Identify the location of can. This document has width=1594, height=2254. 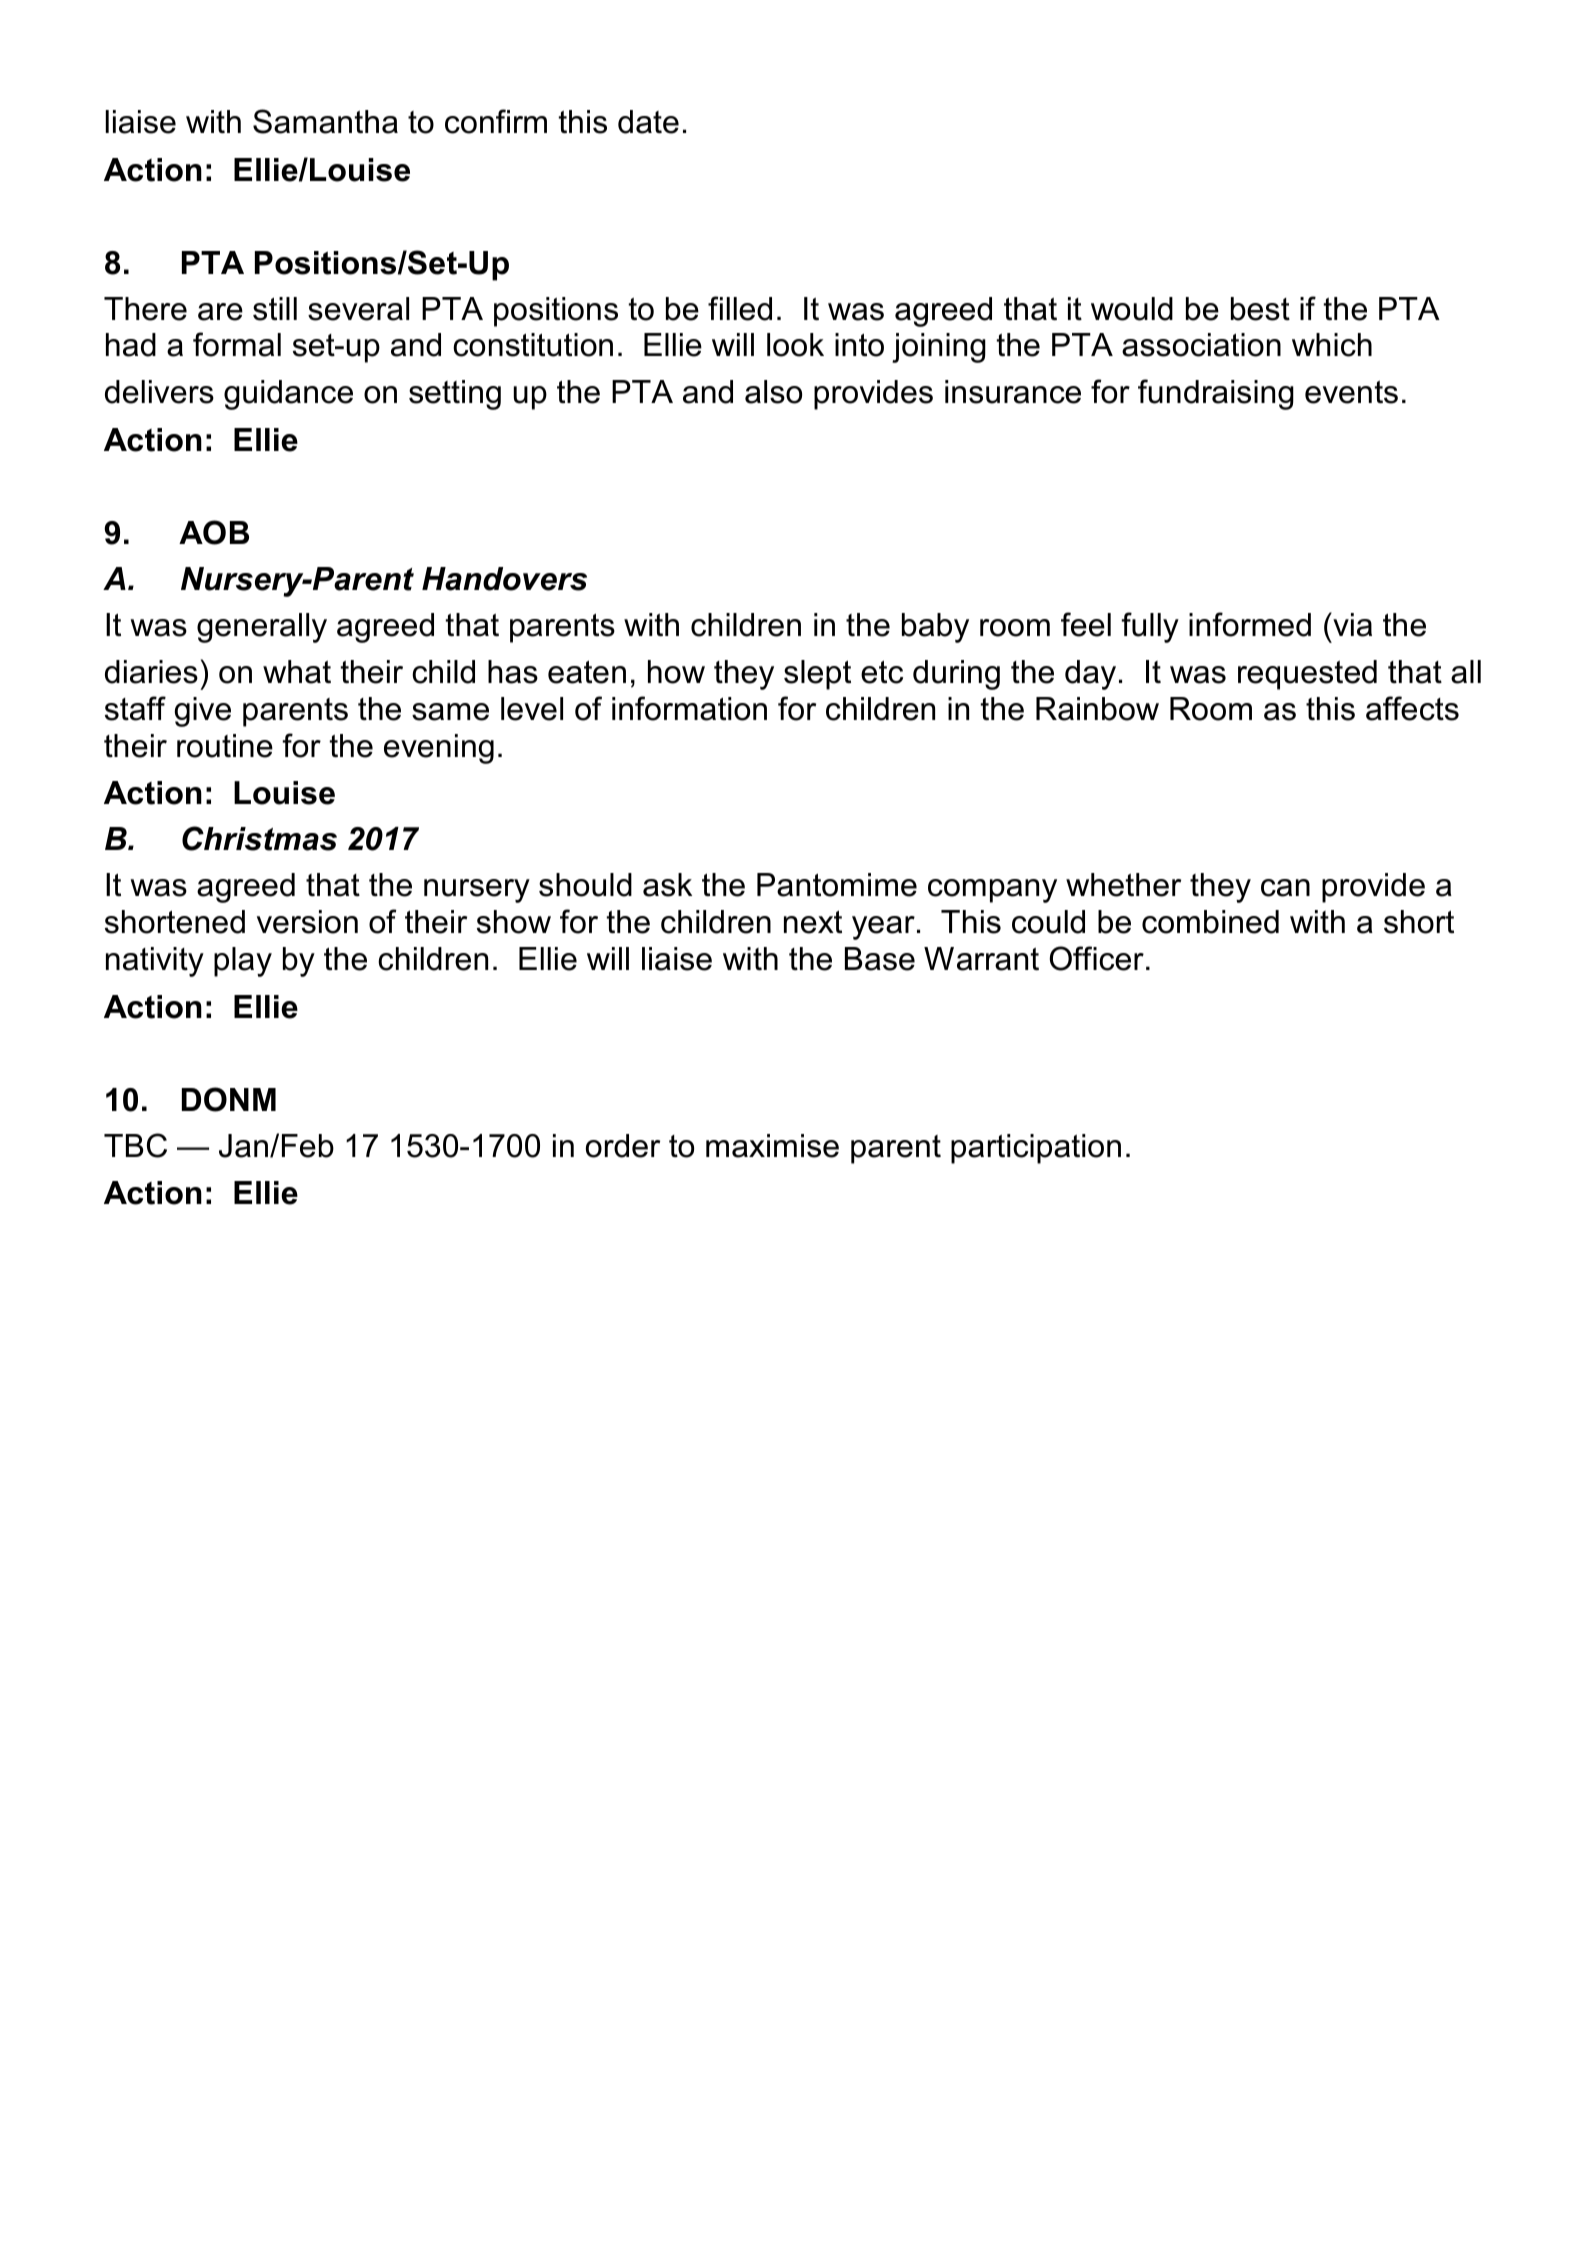
(1285, 888).
